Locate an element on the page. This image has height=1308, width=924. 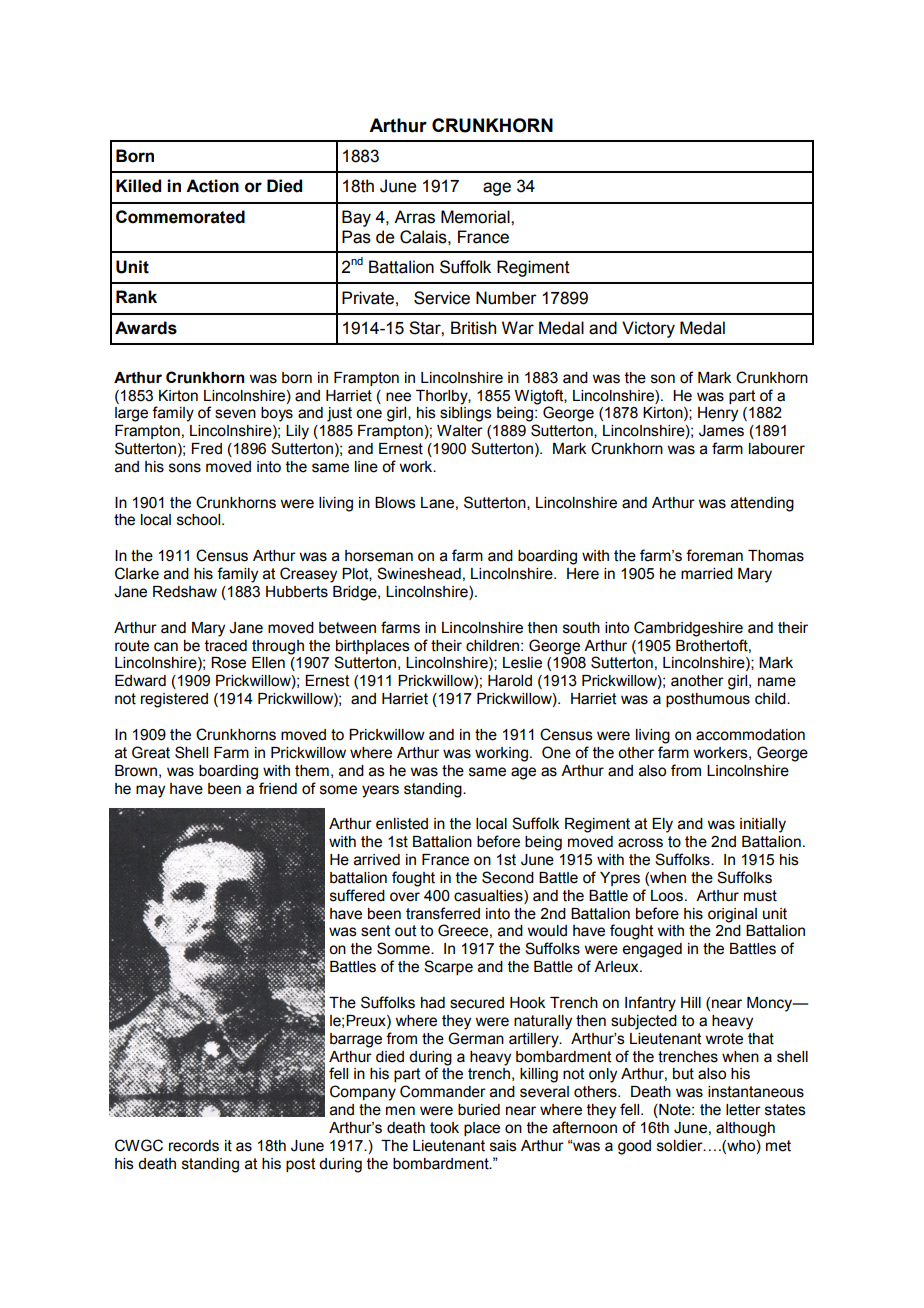
Victory is located at coordinates (648, 329).
